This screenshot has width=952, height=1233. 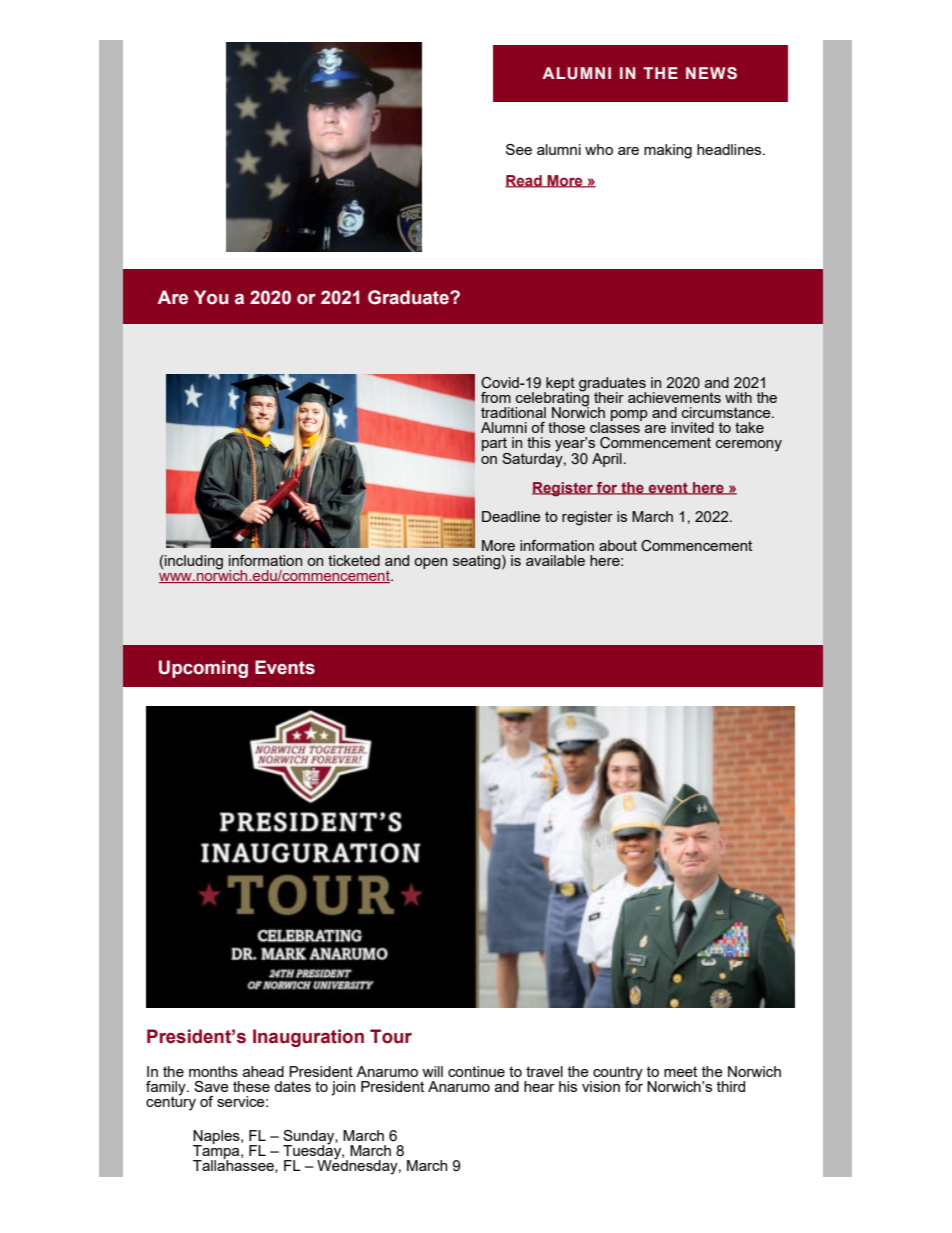 What do you see at coordinates (203, 669) in the screenshot?
I see `Upcoming` at bounding box center [203, 669].
